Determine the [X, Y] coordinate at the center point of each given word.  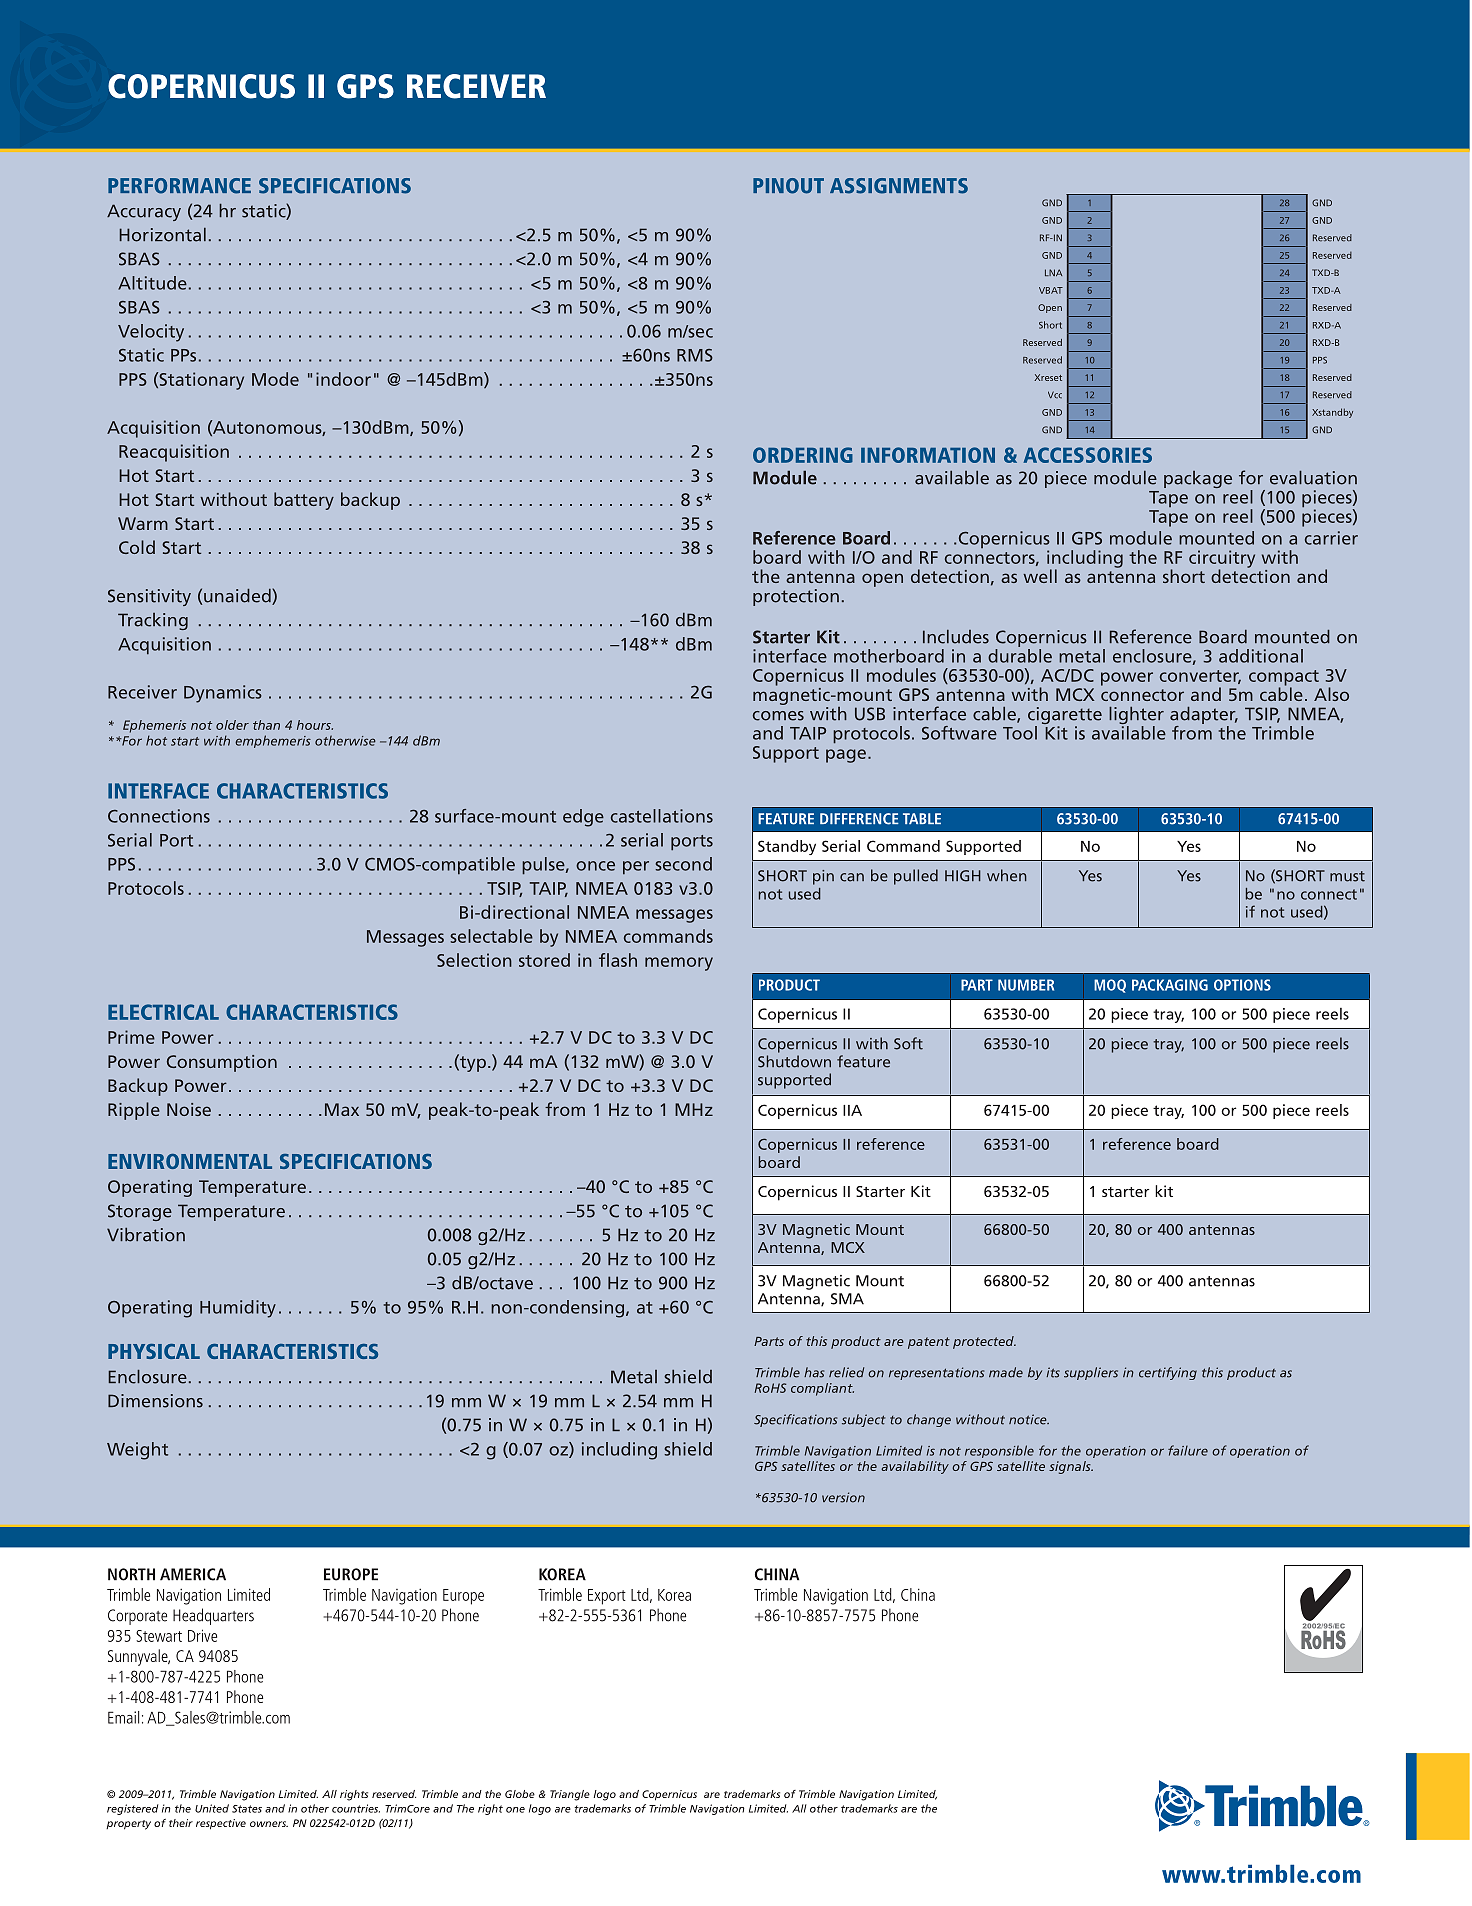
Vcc [1055, 395]
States [247, 1809]
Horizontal [162, 235]
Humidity [238, 1309]
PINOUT [788, 186]
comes [778, 716]
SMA [847, 1299]
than [266, 725]
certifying [1168, 1373]
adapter [1204, 715]
